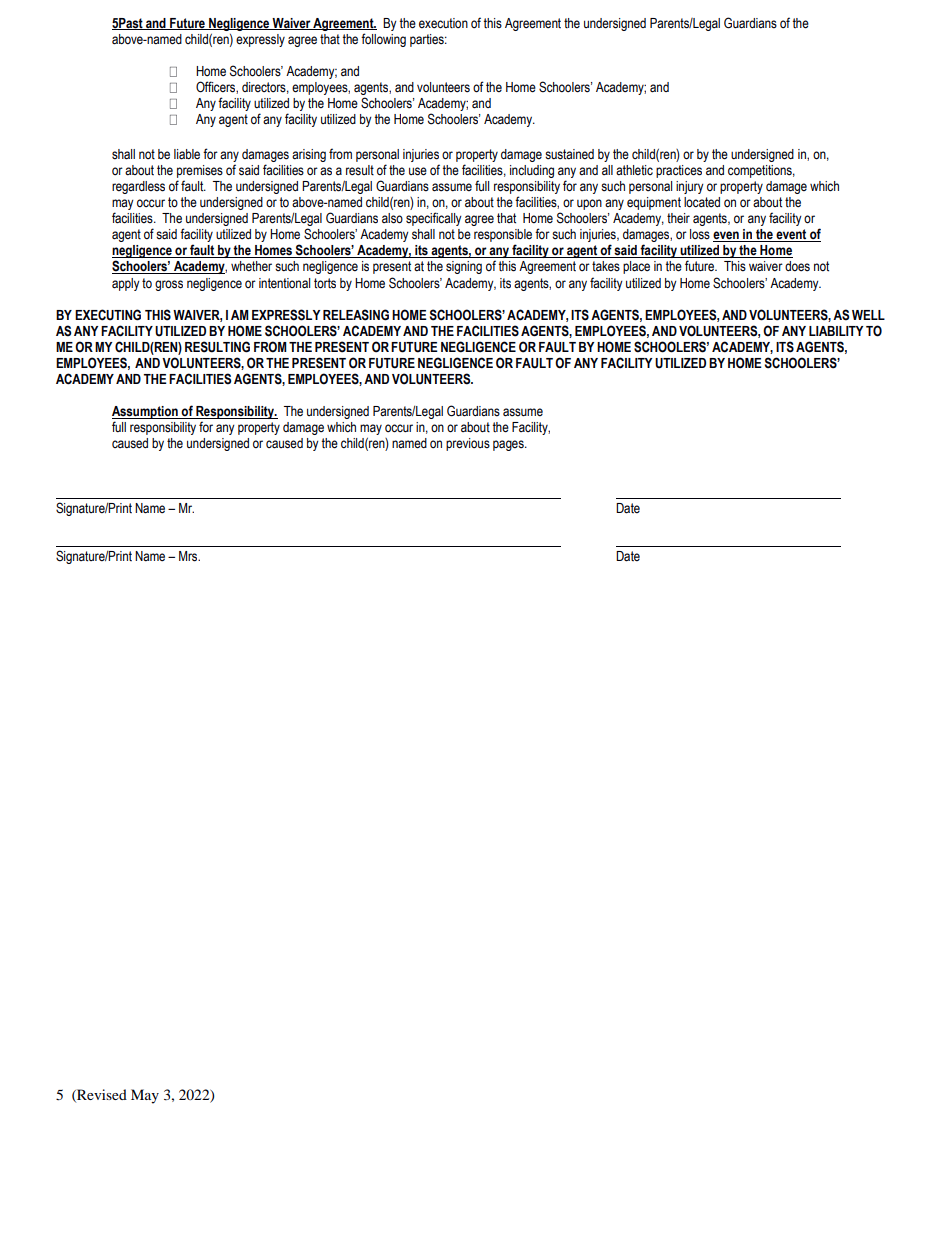 Image resolution: width=952 pixels, height=1233 pixels. I want to click on pages, so click(509, 445).
